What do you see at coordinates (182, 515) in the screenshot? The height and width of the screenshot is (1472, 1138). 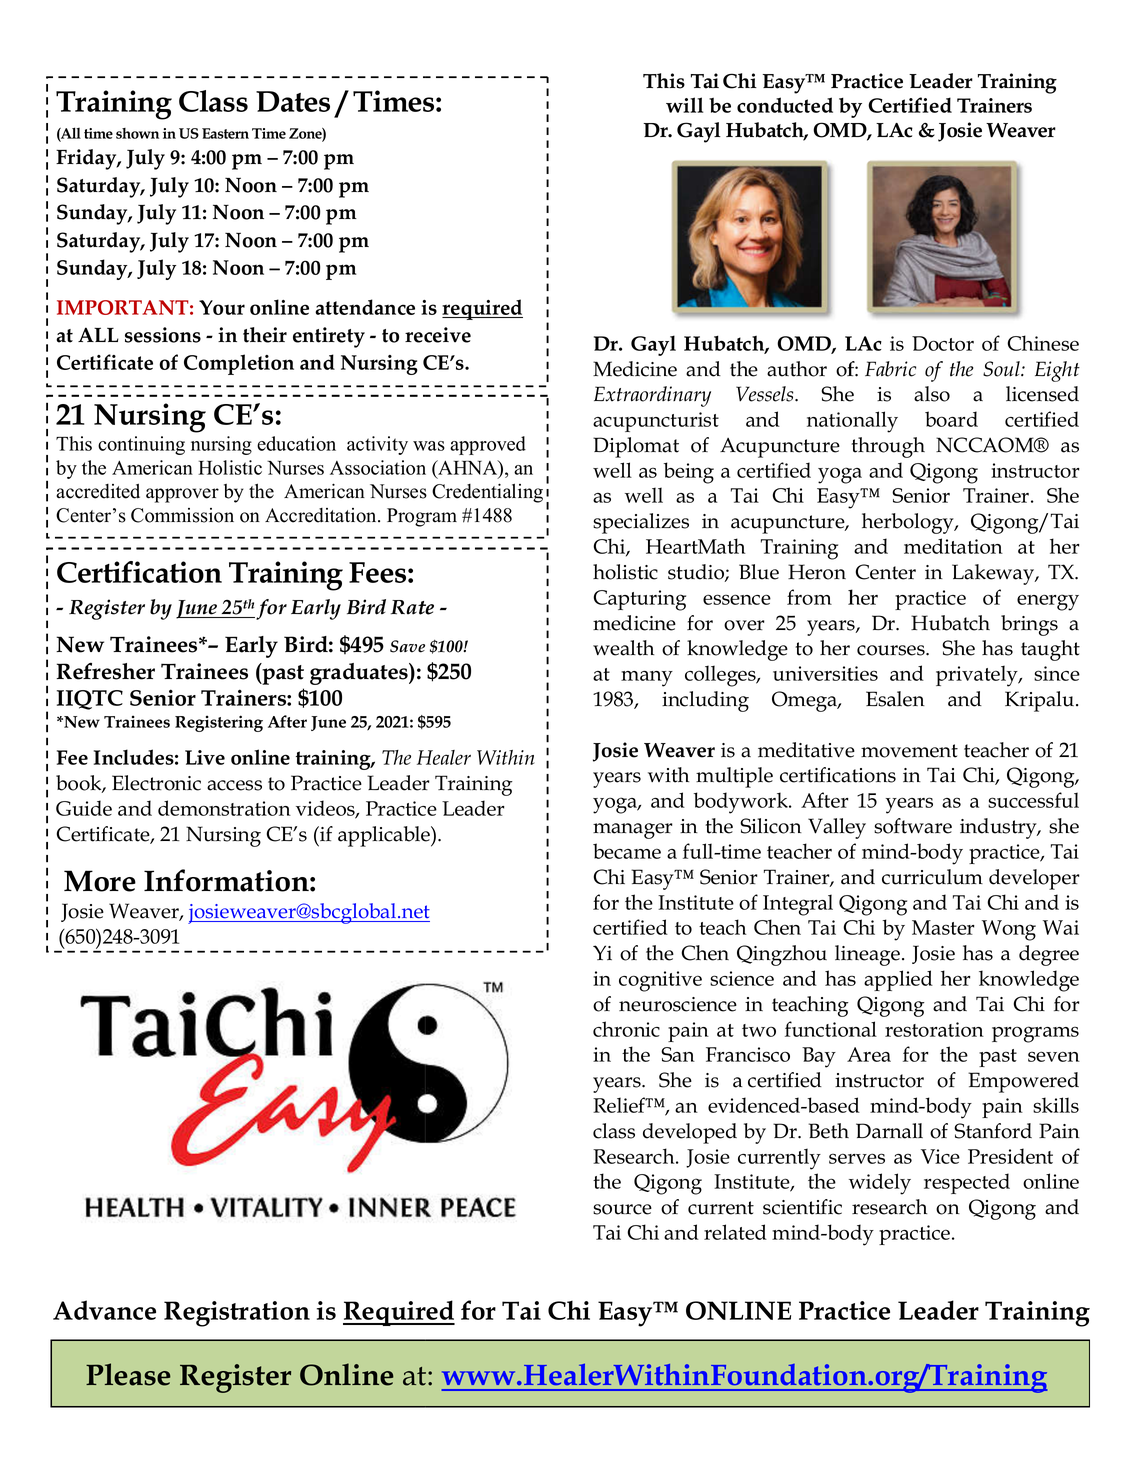 I see `Commission` at bounding box center [182, 515].
